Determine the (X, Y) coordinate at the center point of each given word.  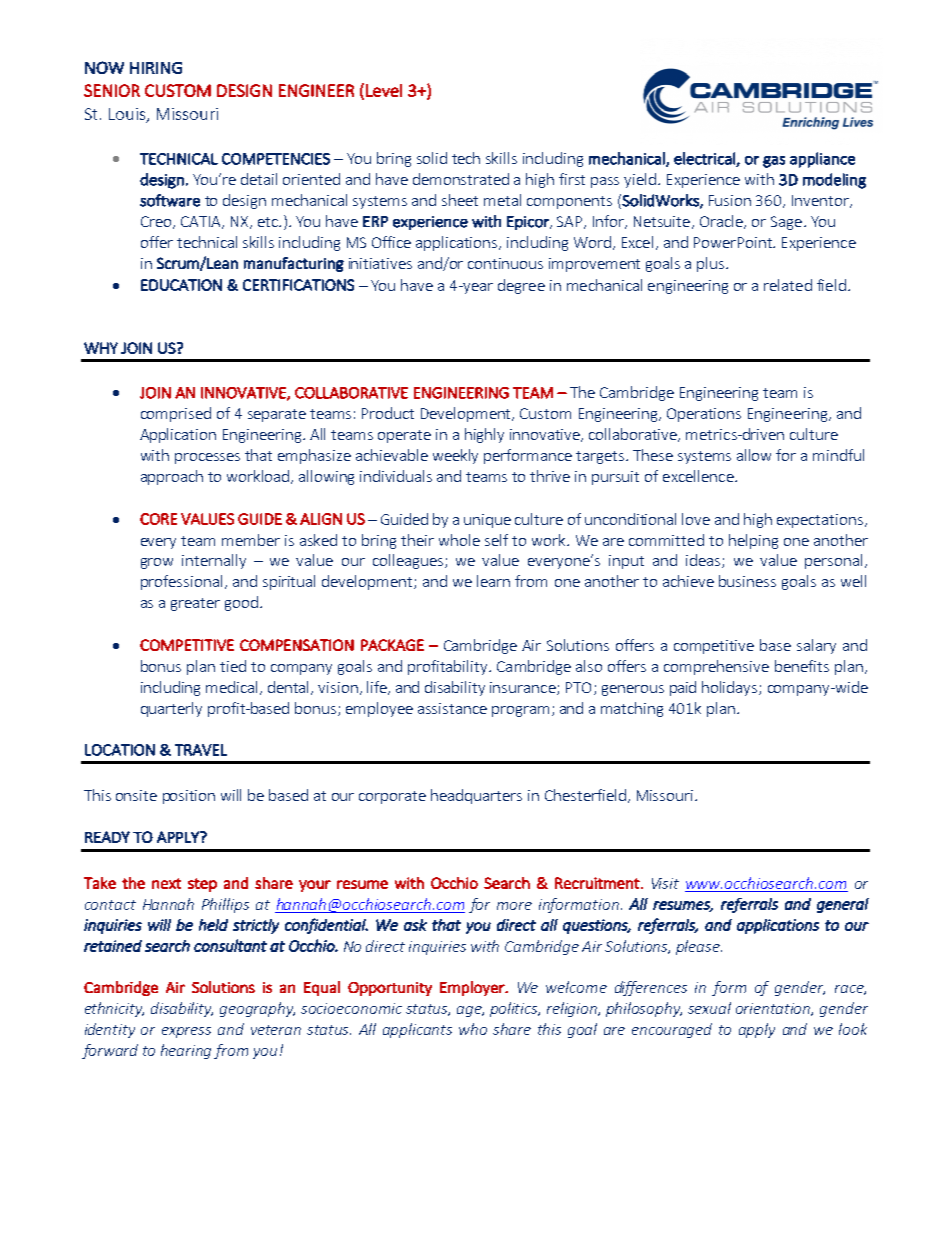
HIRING (156, 68)
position (189, 797)
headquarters (476, 796)
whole (459, 540)
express (186, 1032)
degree (521, 286)
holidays (731, 688)
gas (774, 162)
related (788, 285)
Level (384, 90)
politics (515, 1009)
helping (753, 541)
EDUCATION (181, 285)
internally (214, 561)
